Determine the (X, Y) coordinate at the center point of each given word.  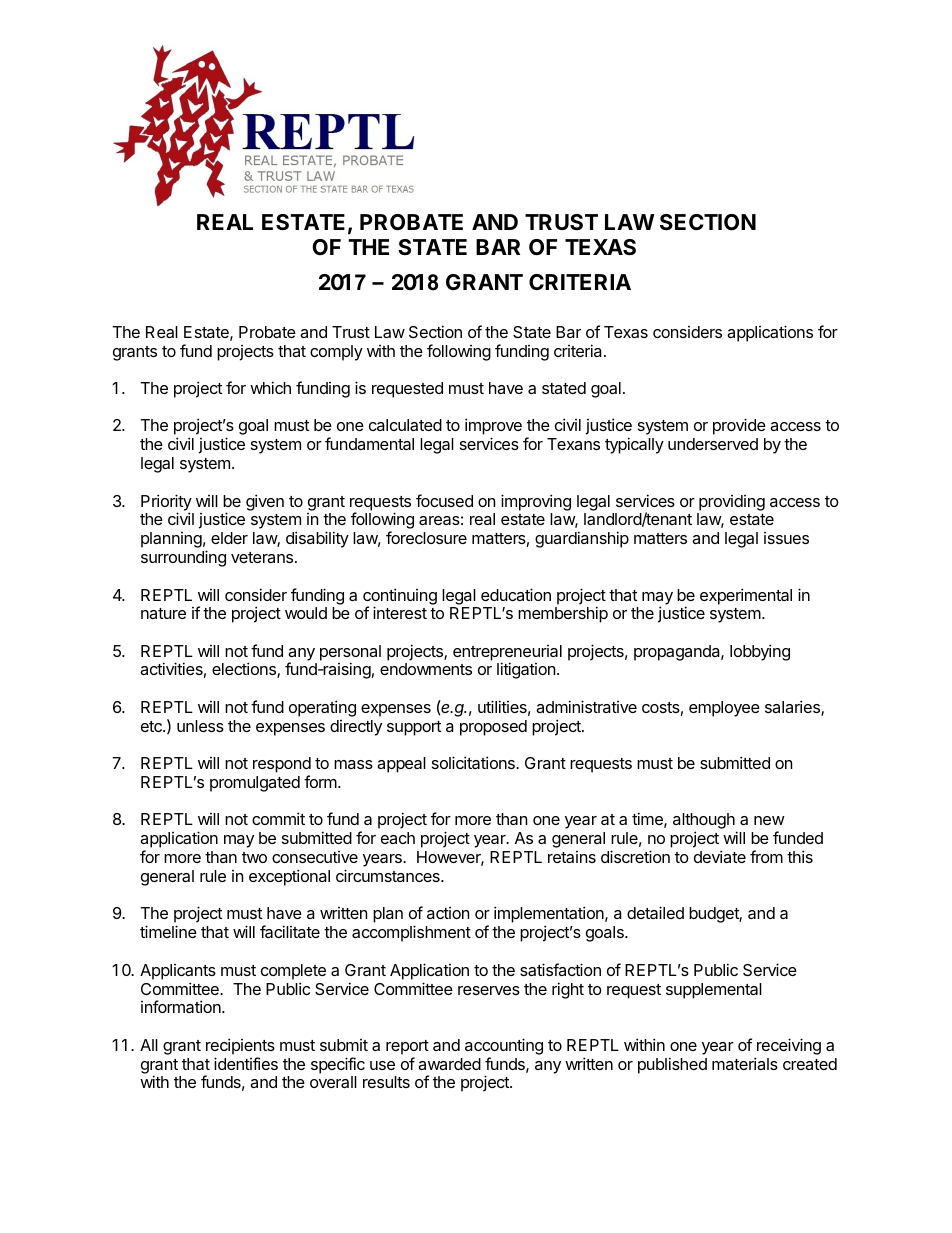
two (254, 857)
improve (493, 428)
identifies (246, 1063)
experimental (746, 596)
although (705, 822)
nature (163, 613)
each (398, 838)
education (516, 594)
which (270, 387)
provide (739, 426)
